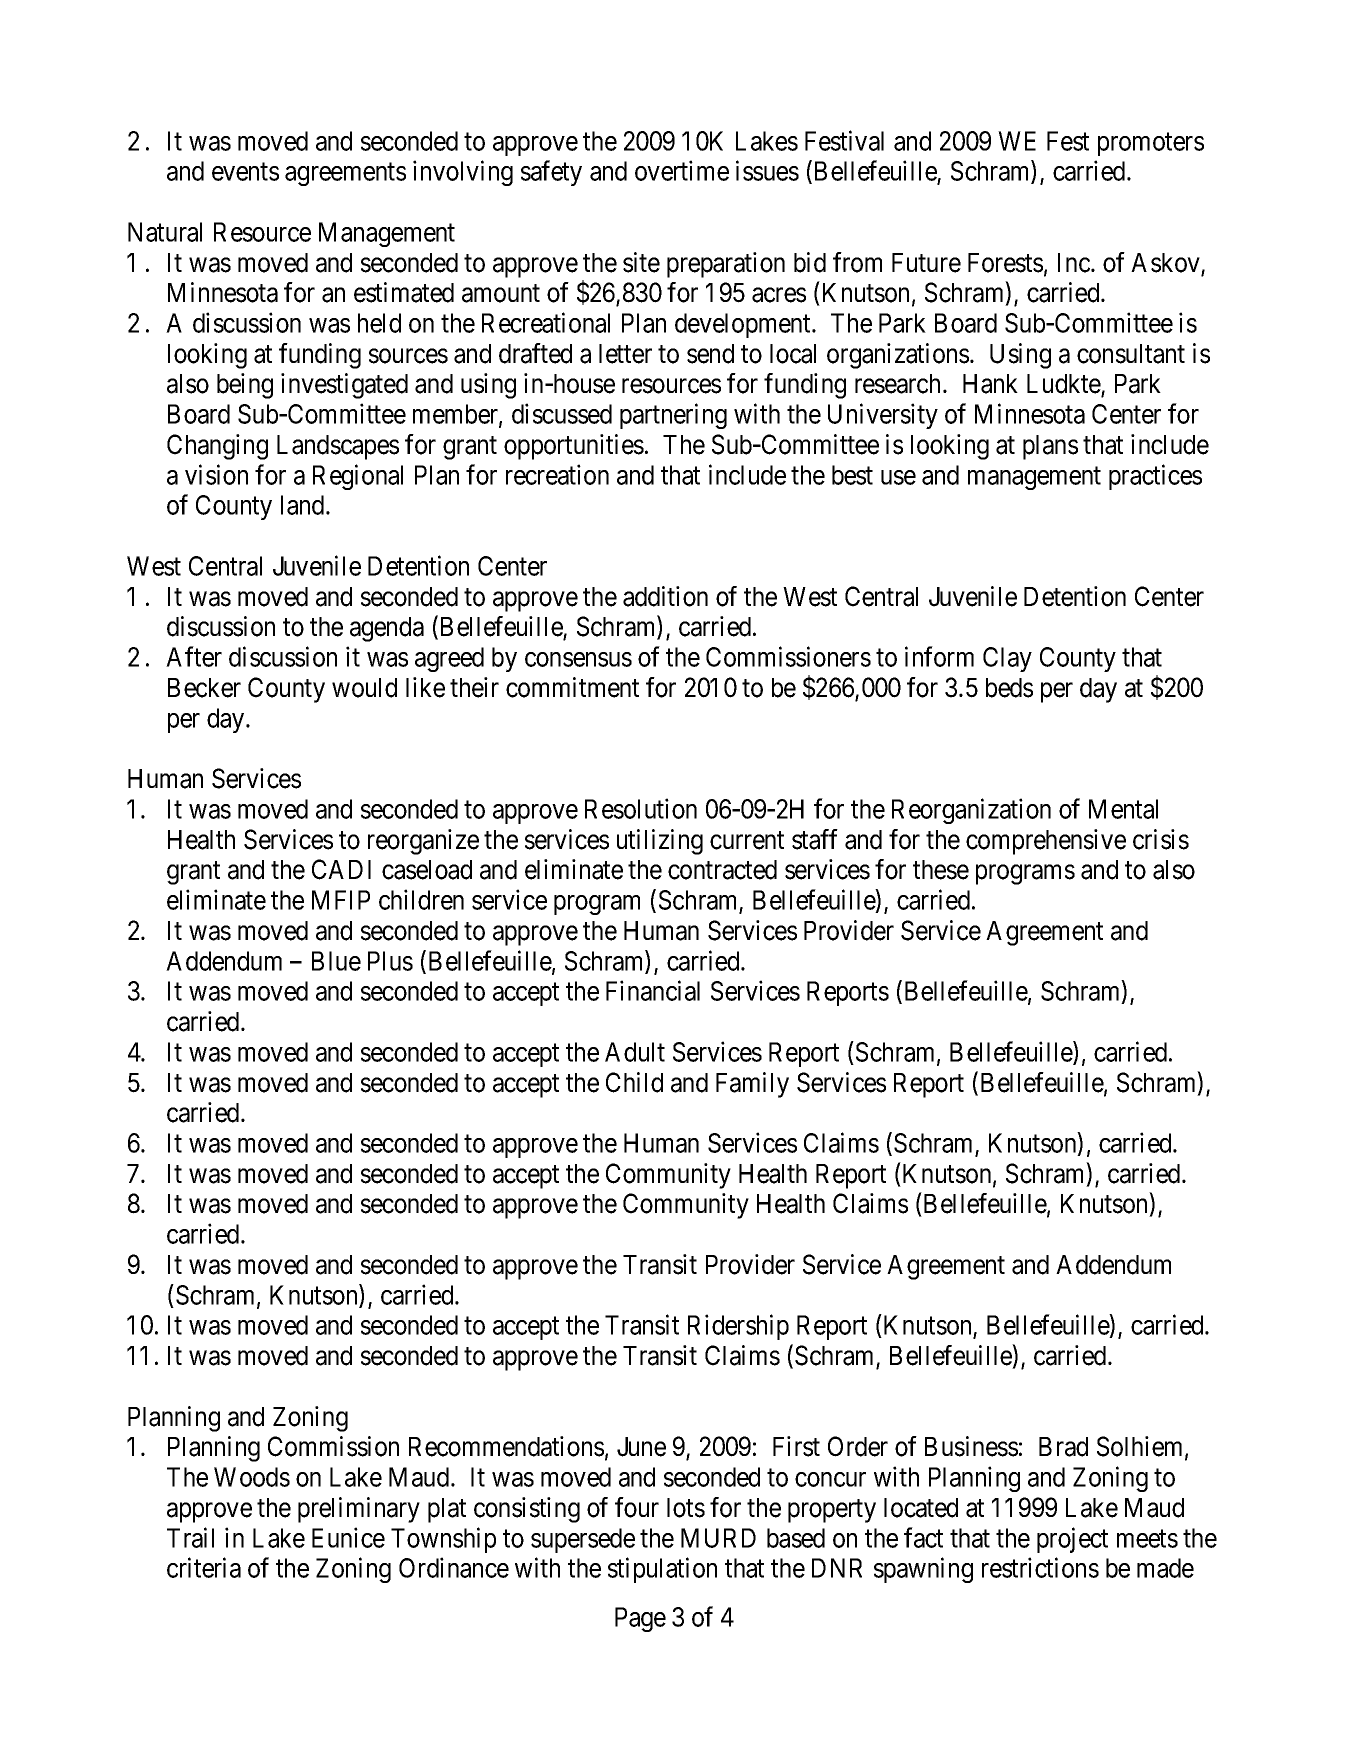 This screenshot has width=1347, height=1743. What do you see at coordinates (245, 172) in the screenshot?
I see `events` at bounding box center [245, 172].
